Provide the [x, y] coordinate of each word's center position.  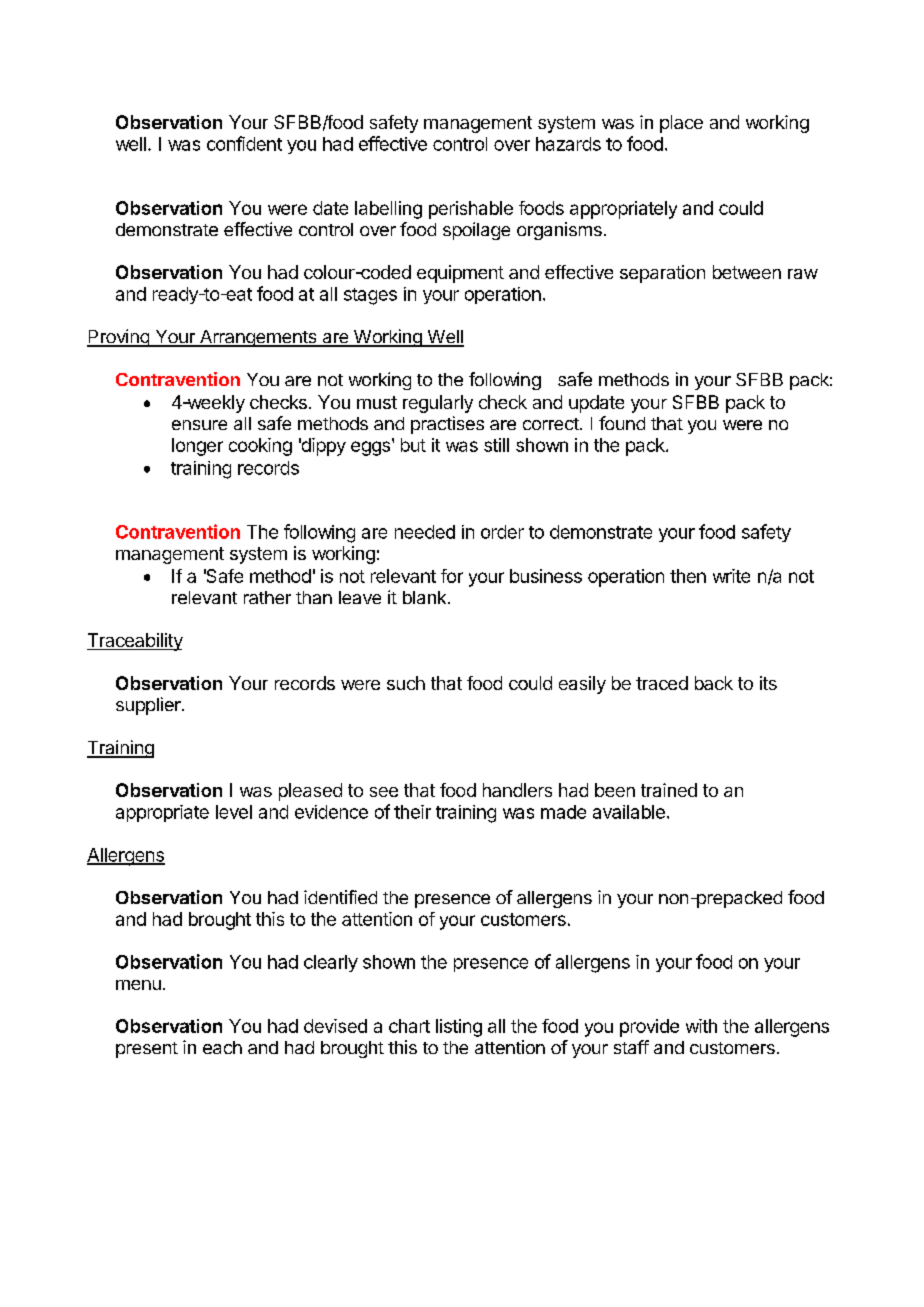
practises [447, 425]
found [622, 423]
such [406, 683]
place [681, 124]
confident [244, 143]
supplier [149, 706]
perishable [471, 210]
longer [197, 447]
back [714, 683]
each [222, 1047]
